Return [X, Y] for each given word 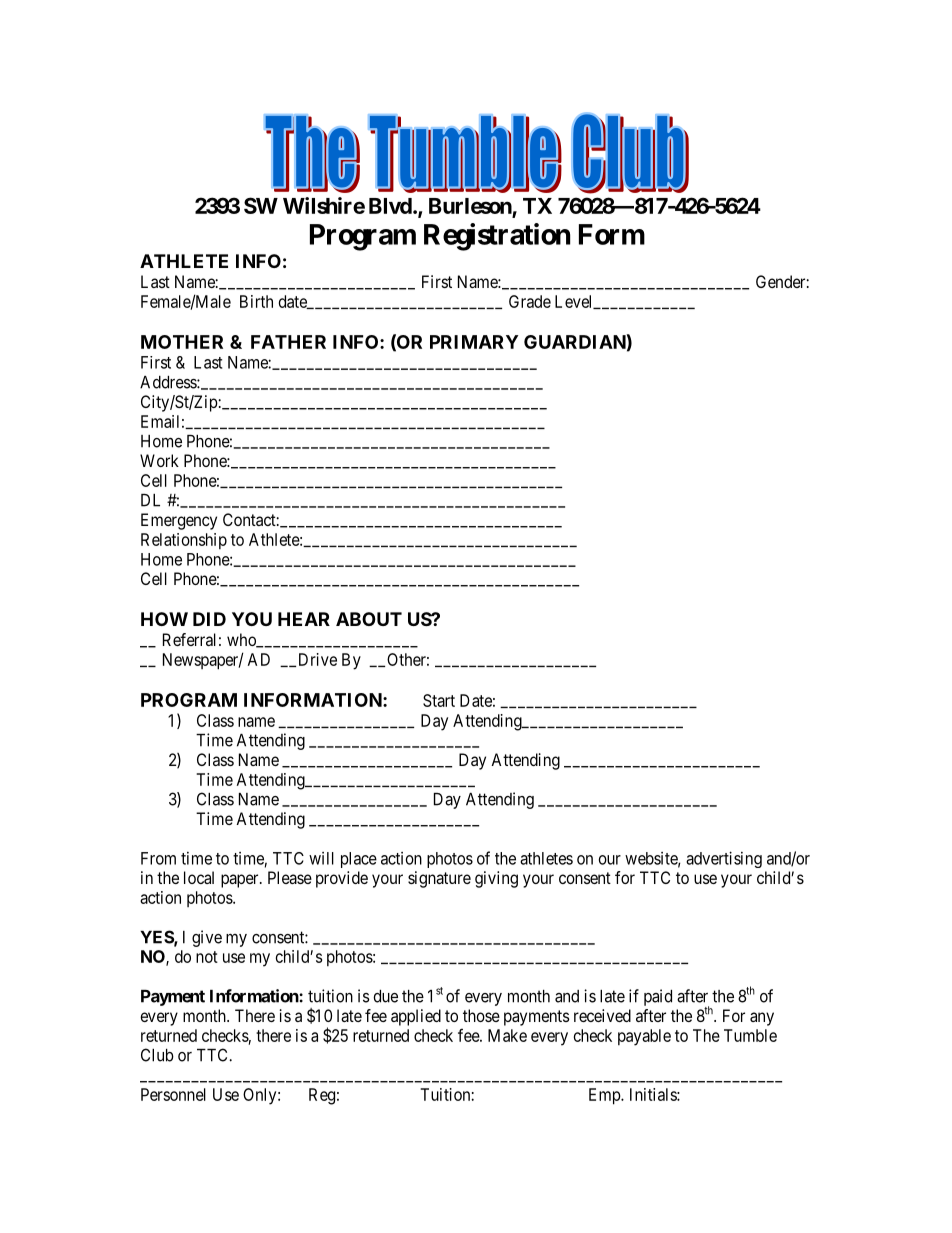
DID [209, 619]
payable [644, 1037]
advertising [724, 859]
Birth [256, 301]
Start [439, 700]
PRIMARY [474, 342]
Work [159, 460]
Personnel [173, 1094]
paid [658, 997]
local [199, 877]
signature [439, 879]
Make [507, 1035]
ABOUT [369, 619]
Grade [530, 301]
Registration [497, 237]
